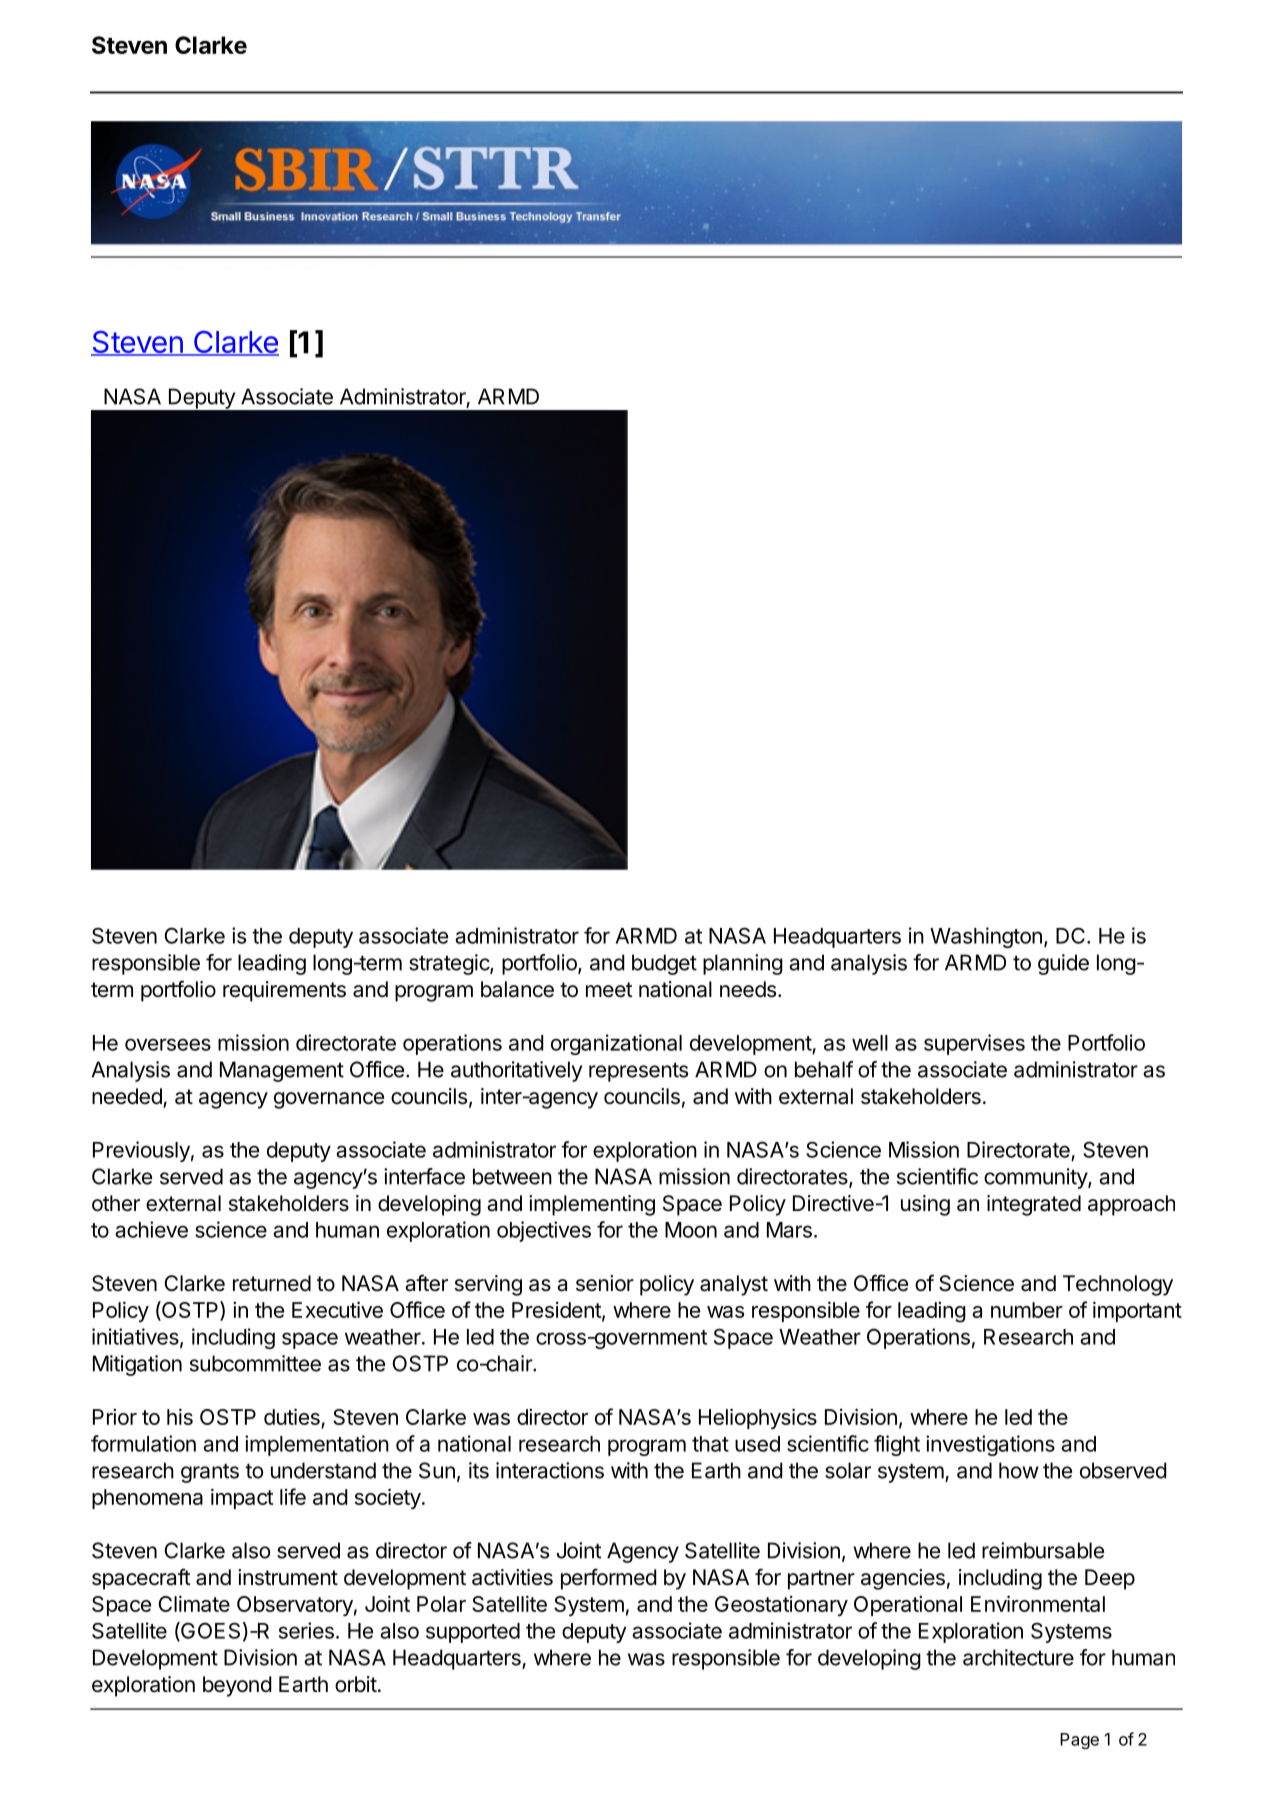 The height and width of the page is (1800, 1273). Describe the element at coordinates (255, 1363) in the page. I see `subcommittee` at that location.
